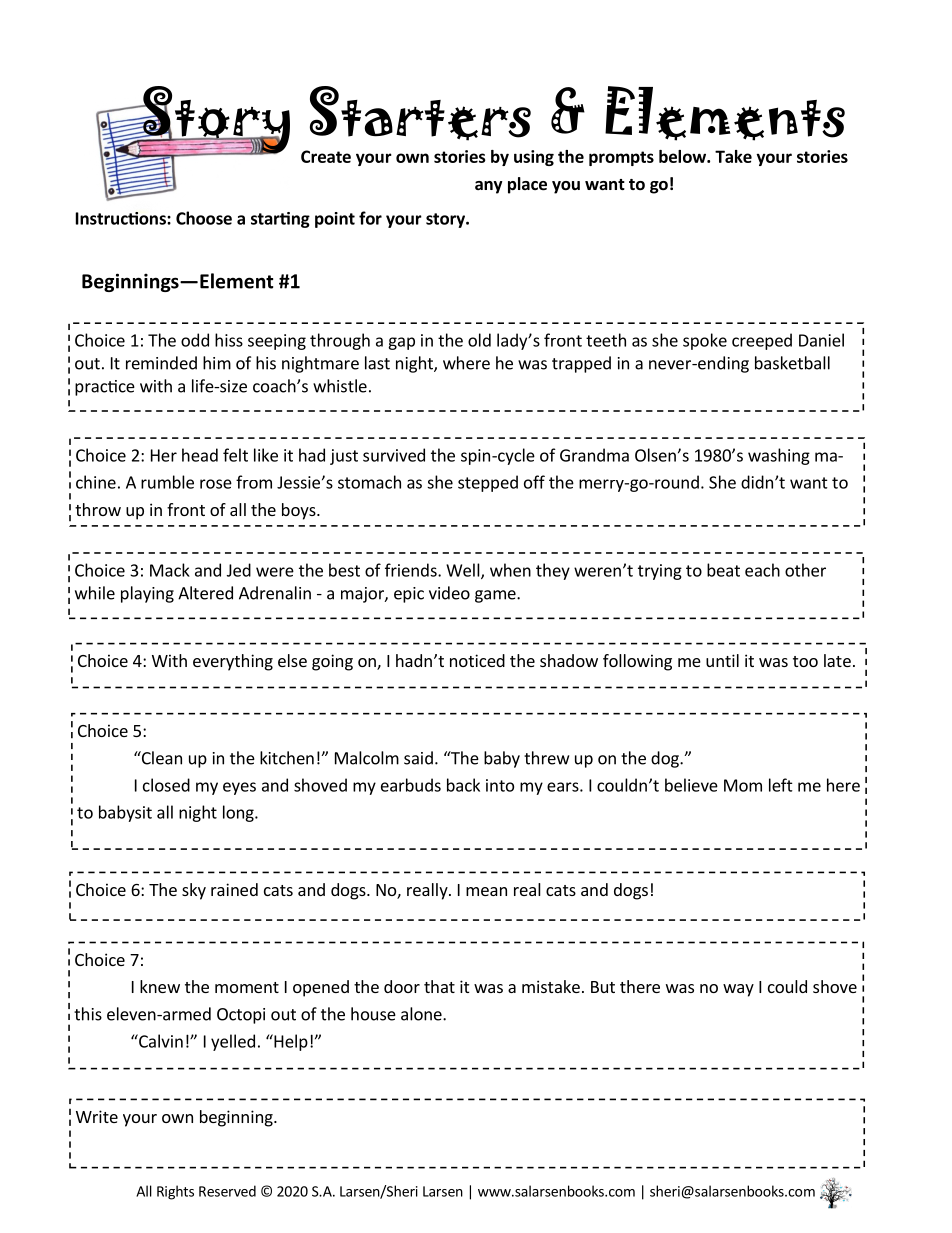 This screenshot has height=1233, width=952. I want to click on alone, so click(422, 1014).
